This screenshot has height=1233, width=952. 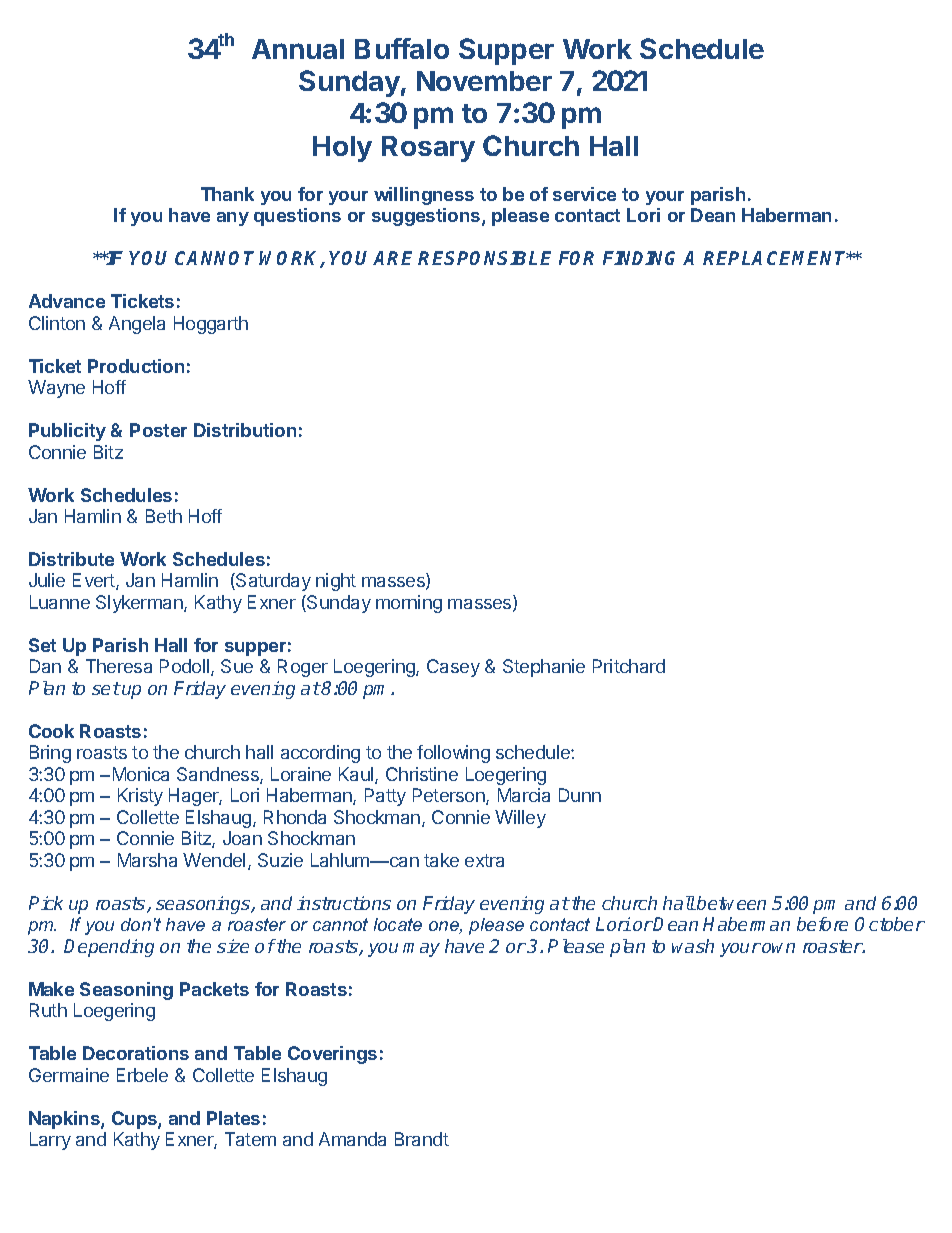 What do you see at coordinates (822, 924) in the screenshot?
I see `before` at bounding box center [822, 924].
